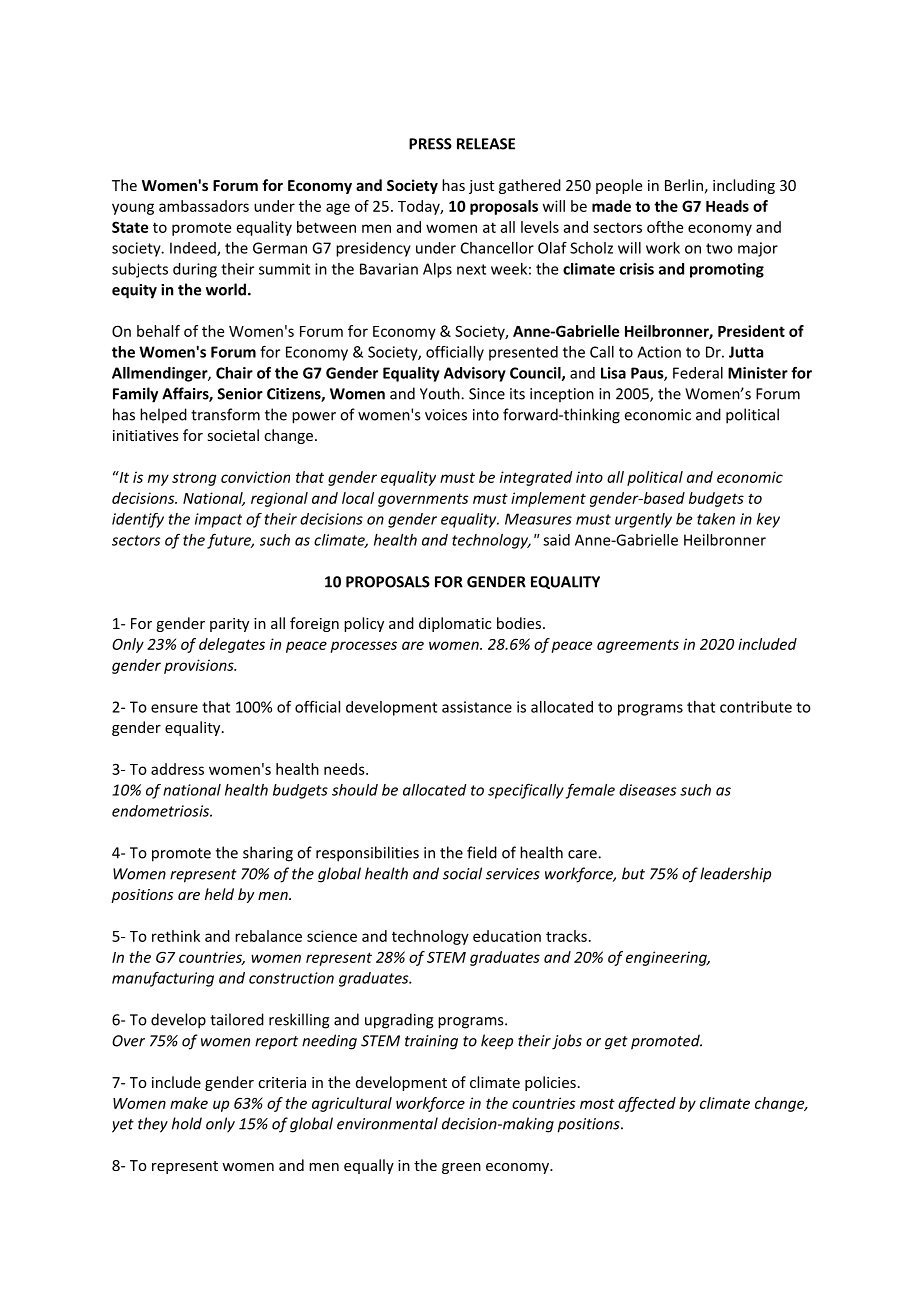 Image resolution: width=924 pixels, height=1308 pixels. What do you see at coordinates (225, 414) in the screenshot?
I see `transform` at bounding box center [225, 414].
